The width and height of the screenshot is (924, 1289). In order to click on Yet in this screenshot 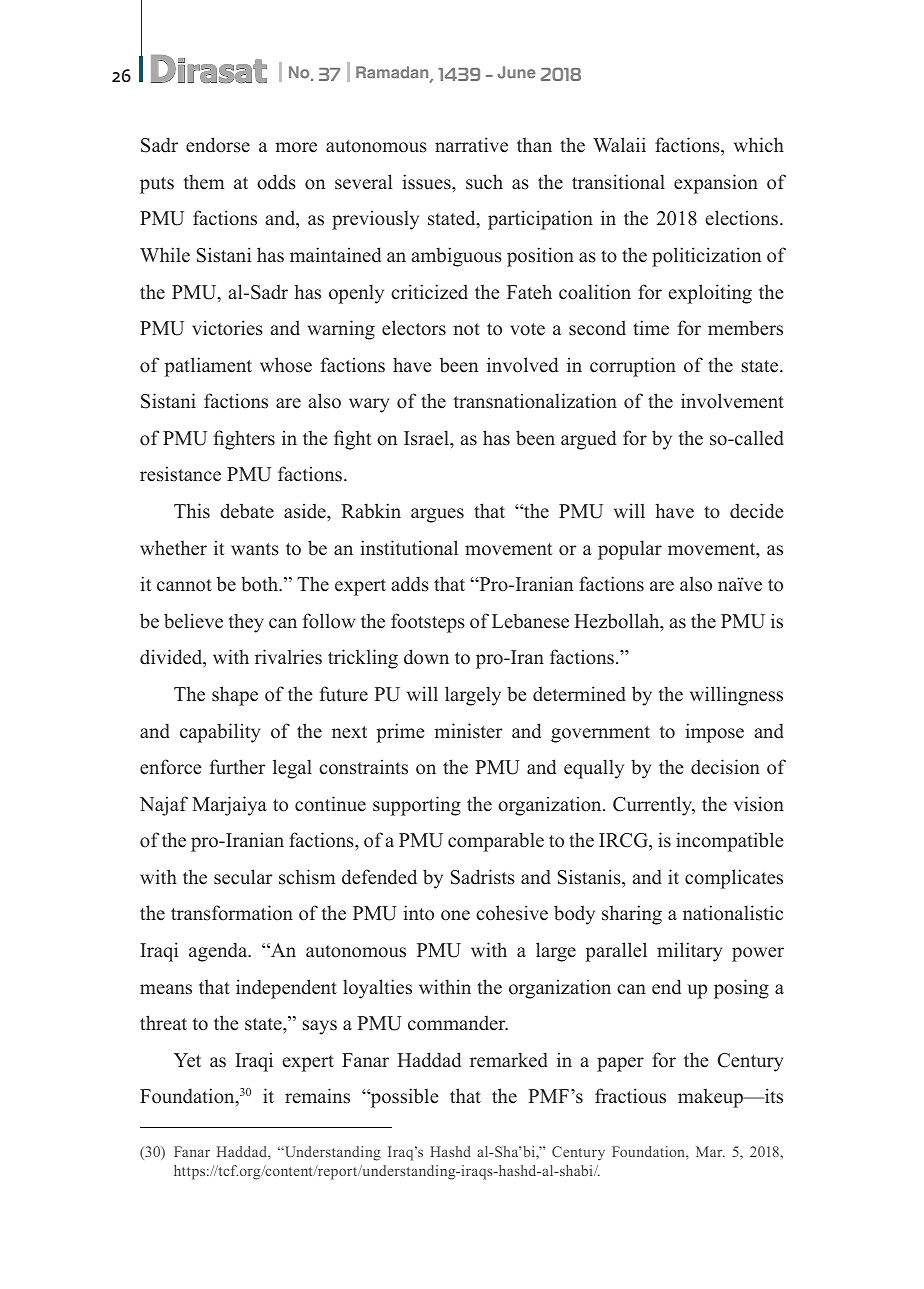, I will do `click(187, 1060)`.
